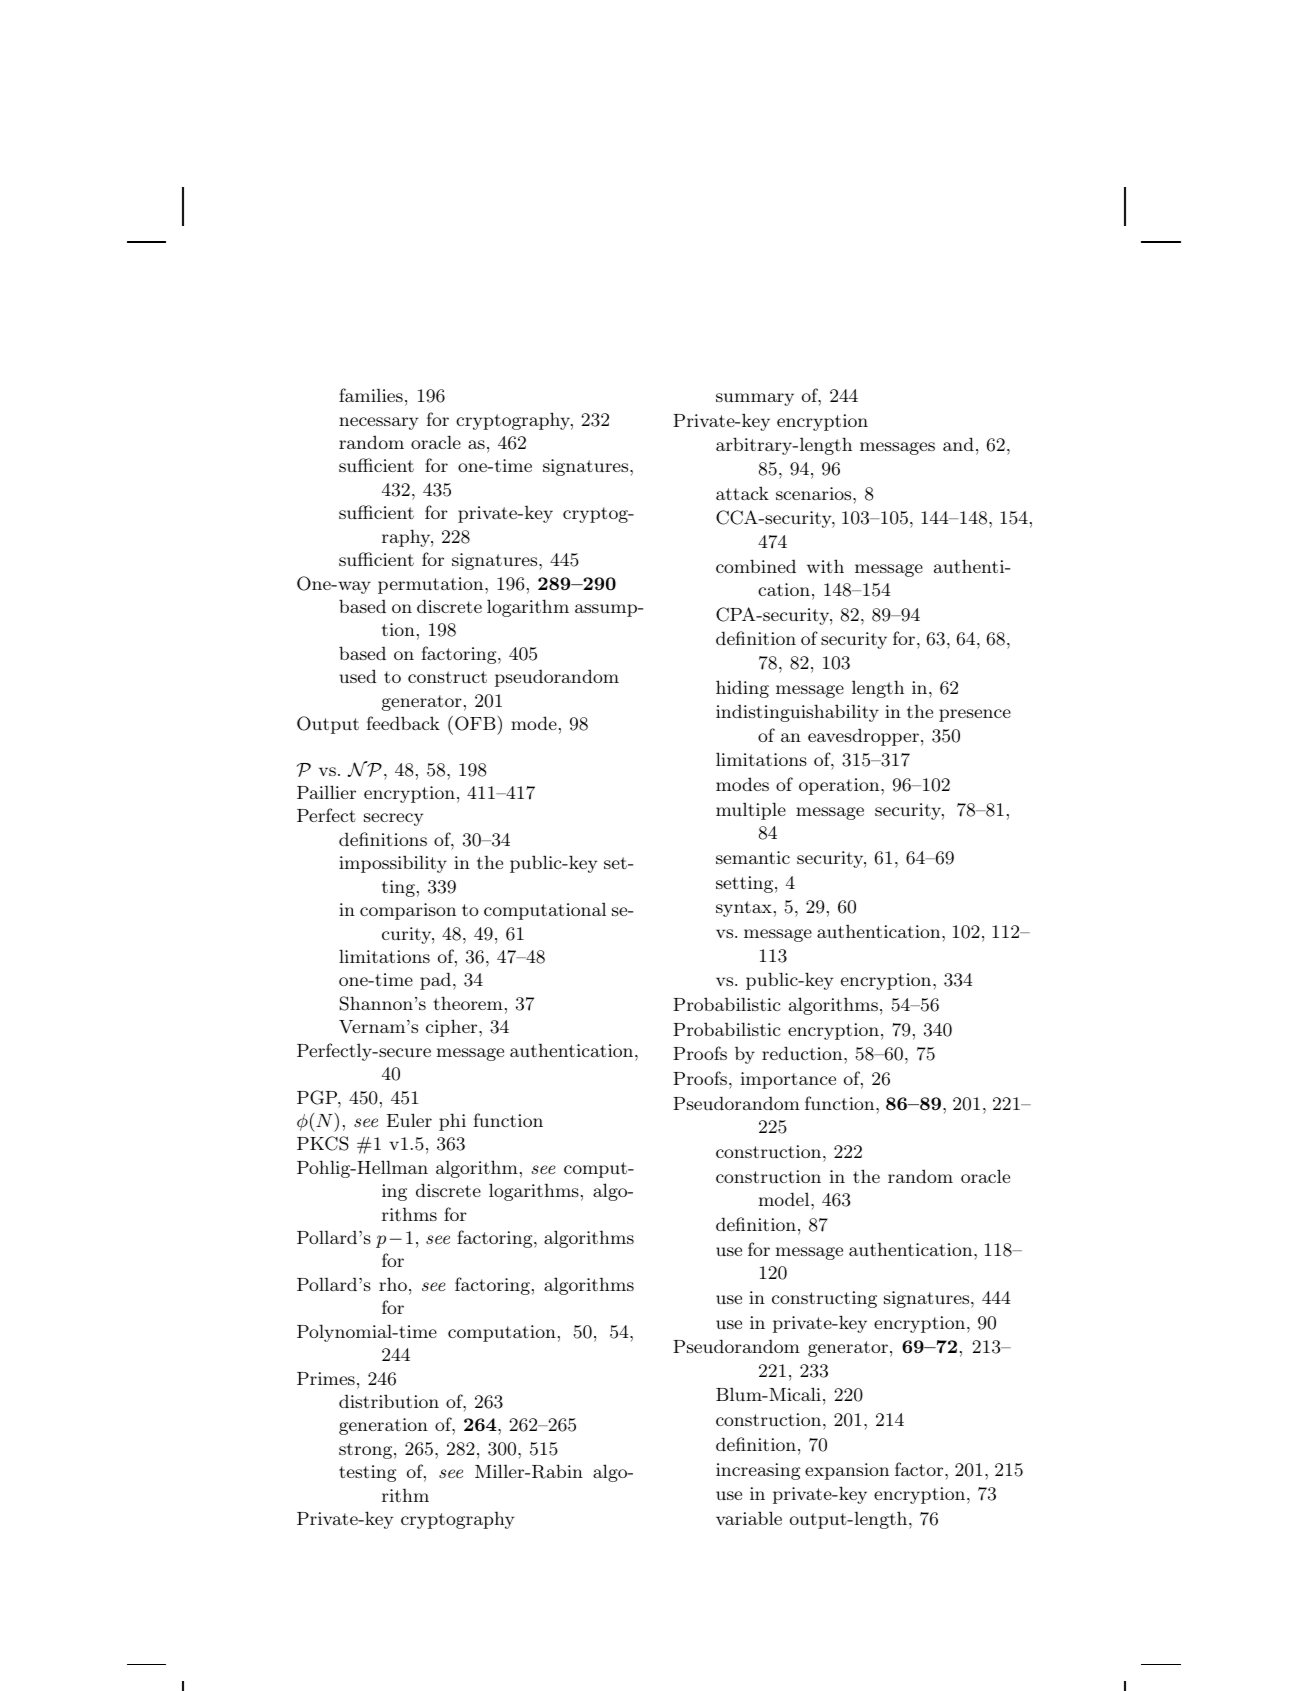 The width and height of the screenshot is (1307, 1691). Describe the element at coordinates (367, 1451) in the screenshot. I see `strong` at that location.
